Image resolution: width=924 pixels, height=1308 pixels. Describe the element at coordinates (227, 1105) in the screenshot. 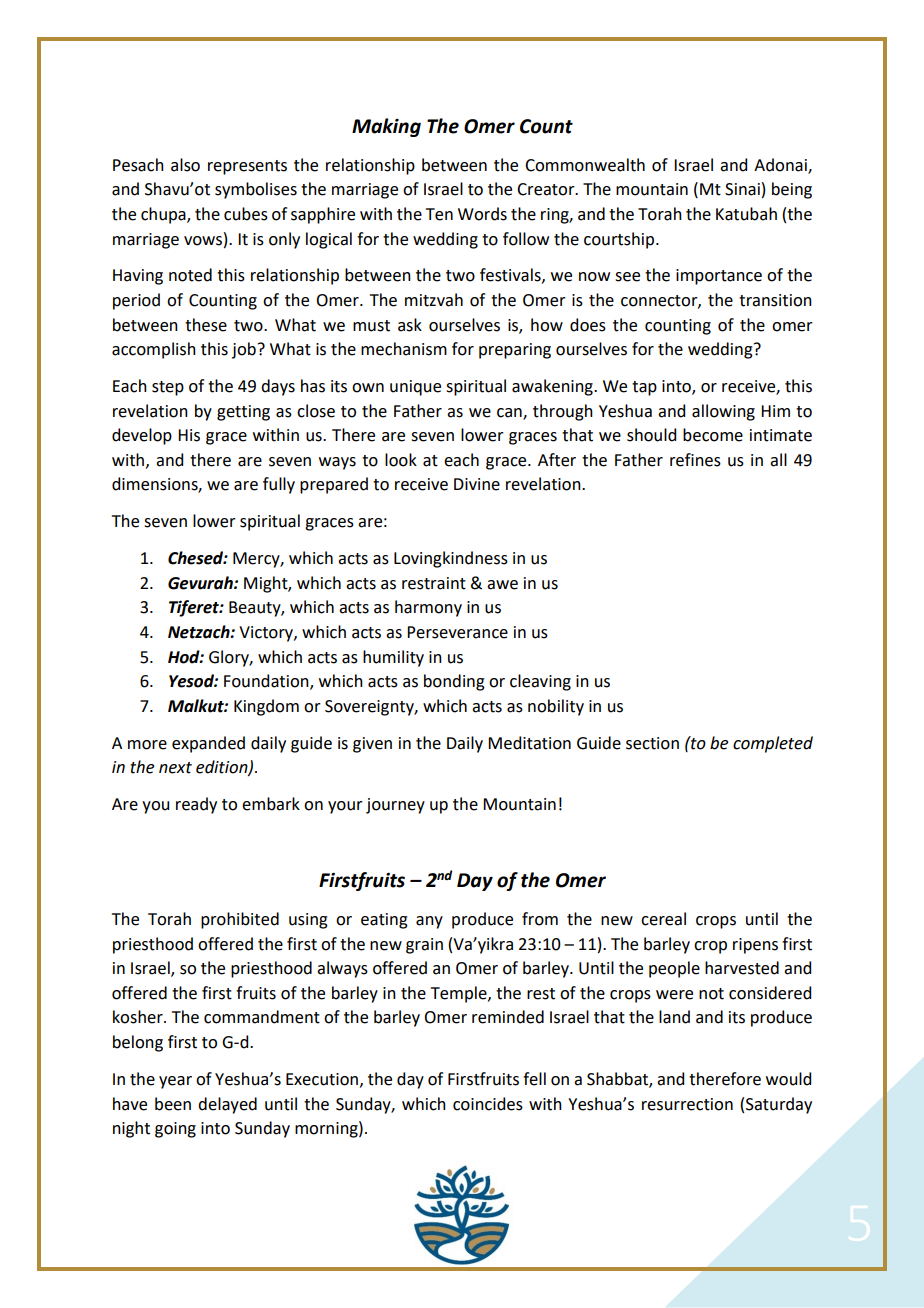

I see `delayed` at that location.
